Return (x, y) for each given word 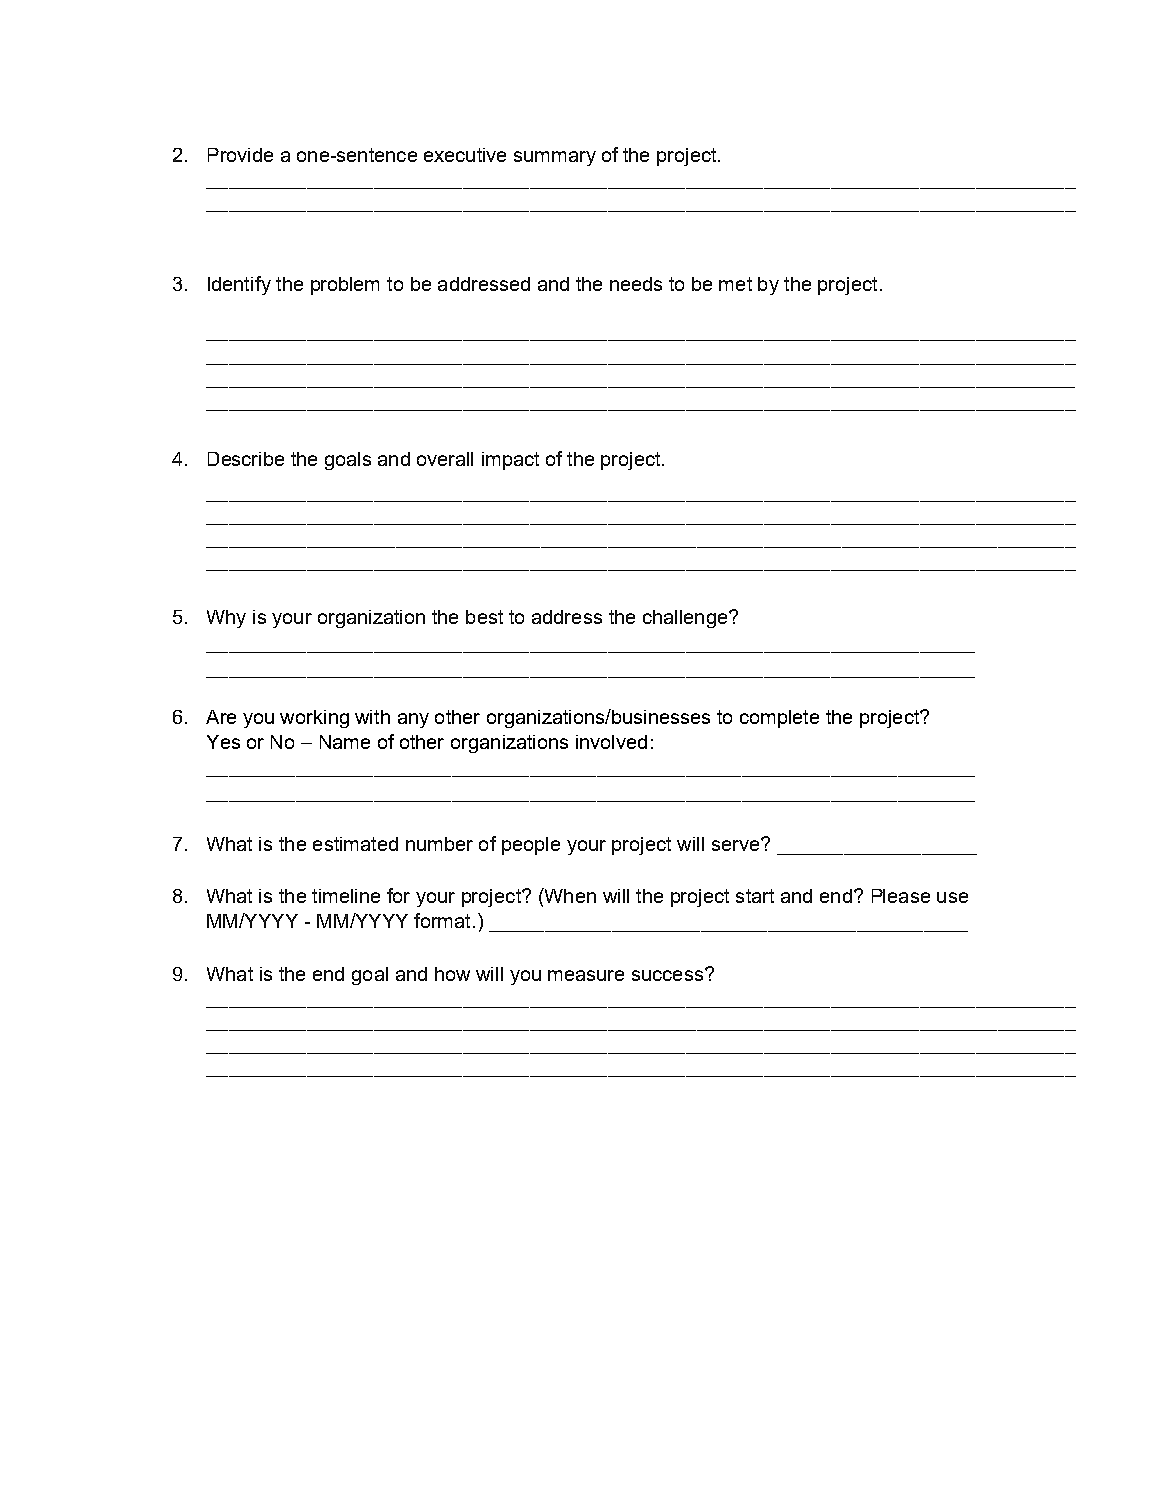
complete (779, 719)
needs (636, 284)
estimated (355, 844)
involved (611, 742)
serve (737, 844)
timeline (346, 896)
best (484, 617)
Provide (240, 155)
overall (445, 459)
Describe (246, 459)
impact (510, 461)
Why (226, 619)
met (735, 284)
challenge (685, 619)
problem (345, 286)
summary (555, 158)
